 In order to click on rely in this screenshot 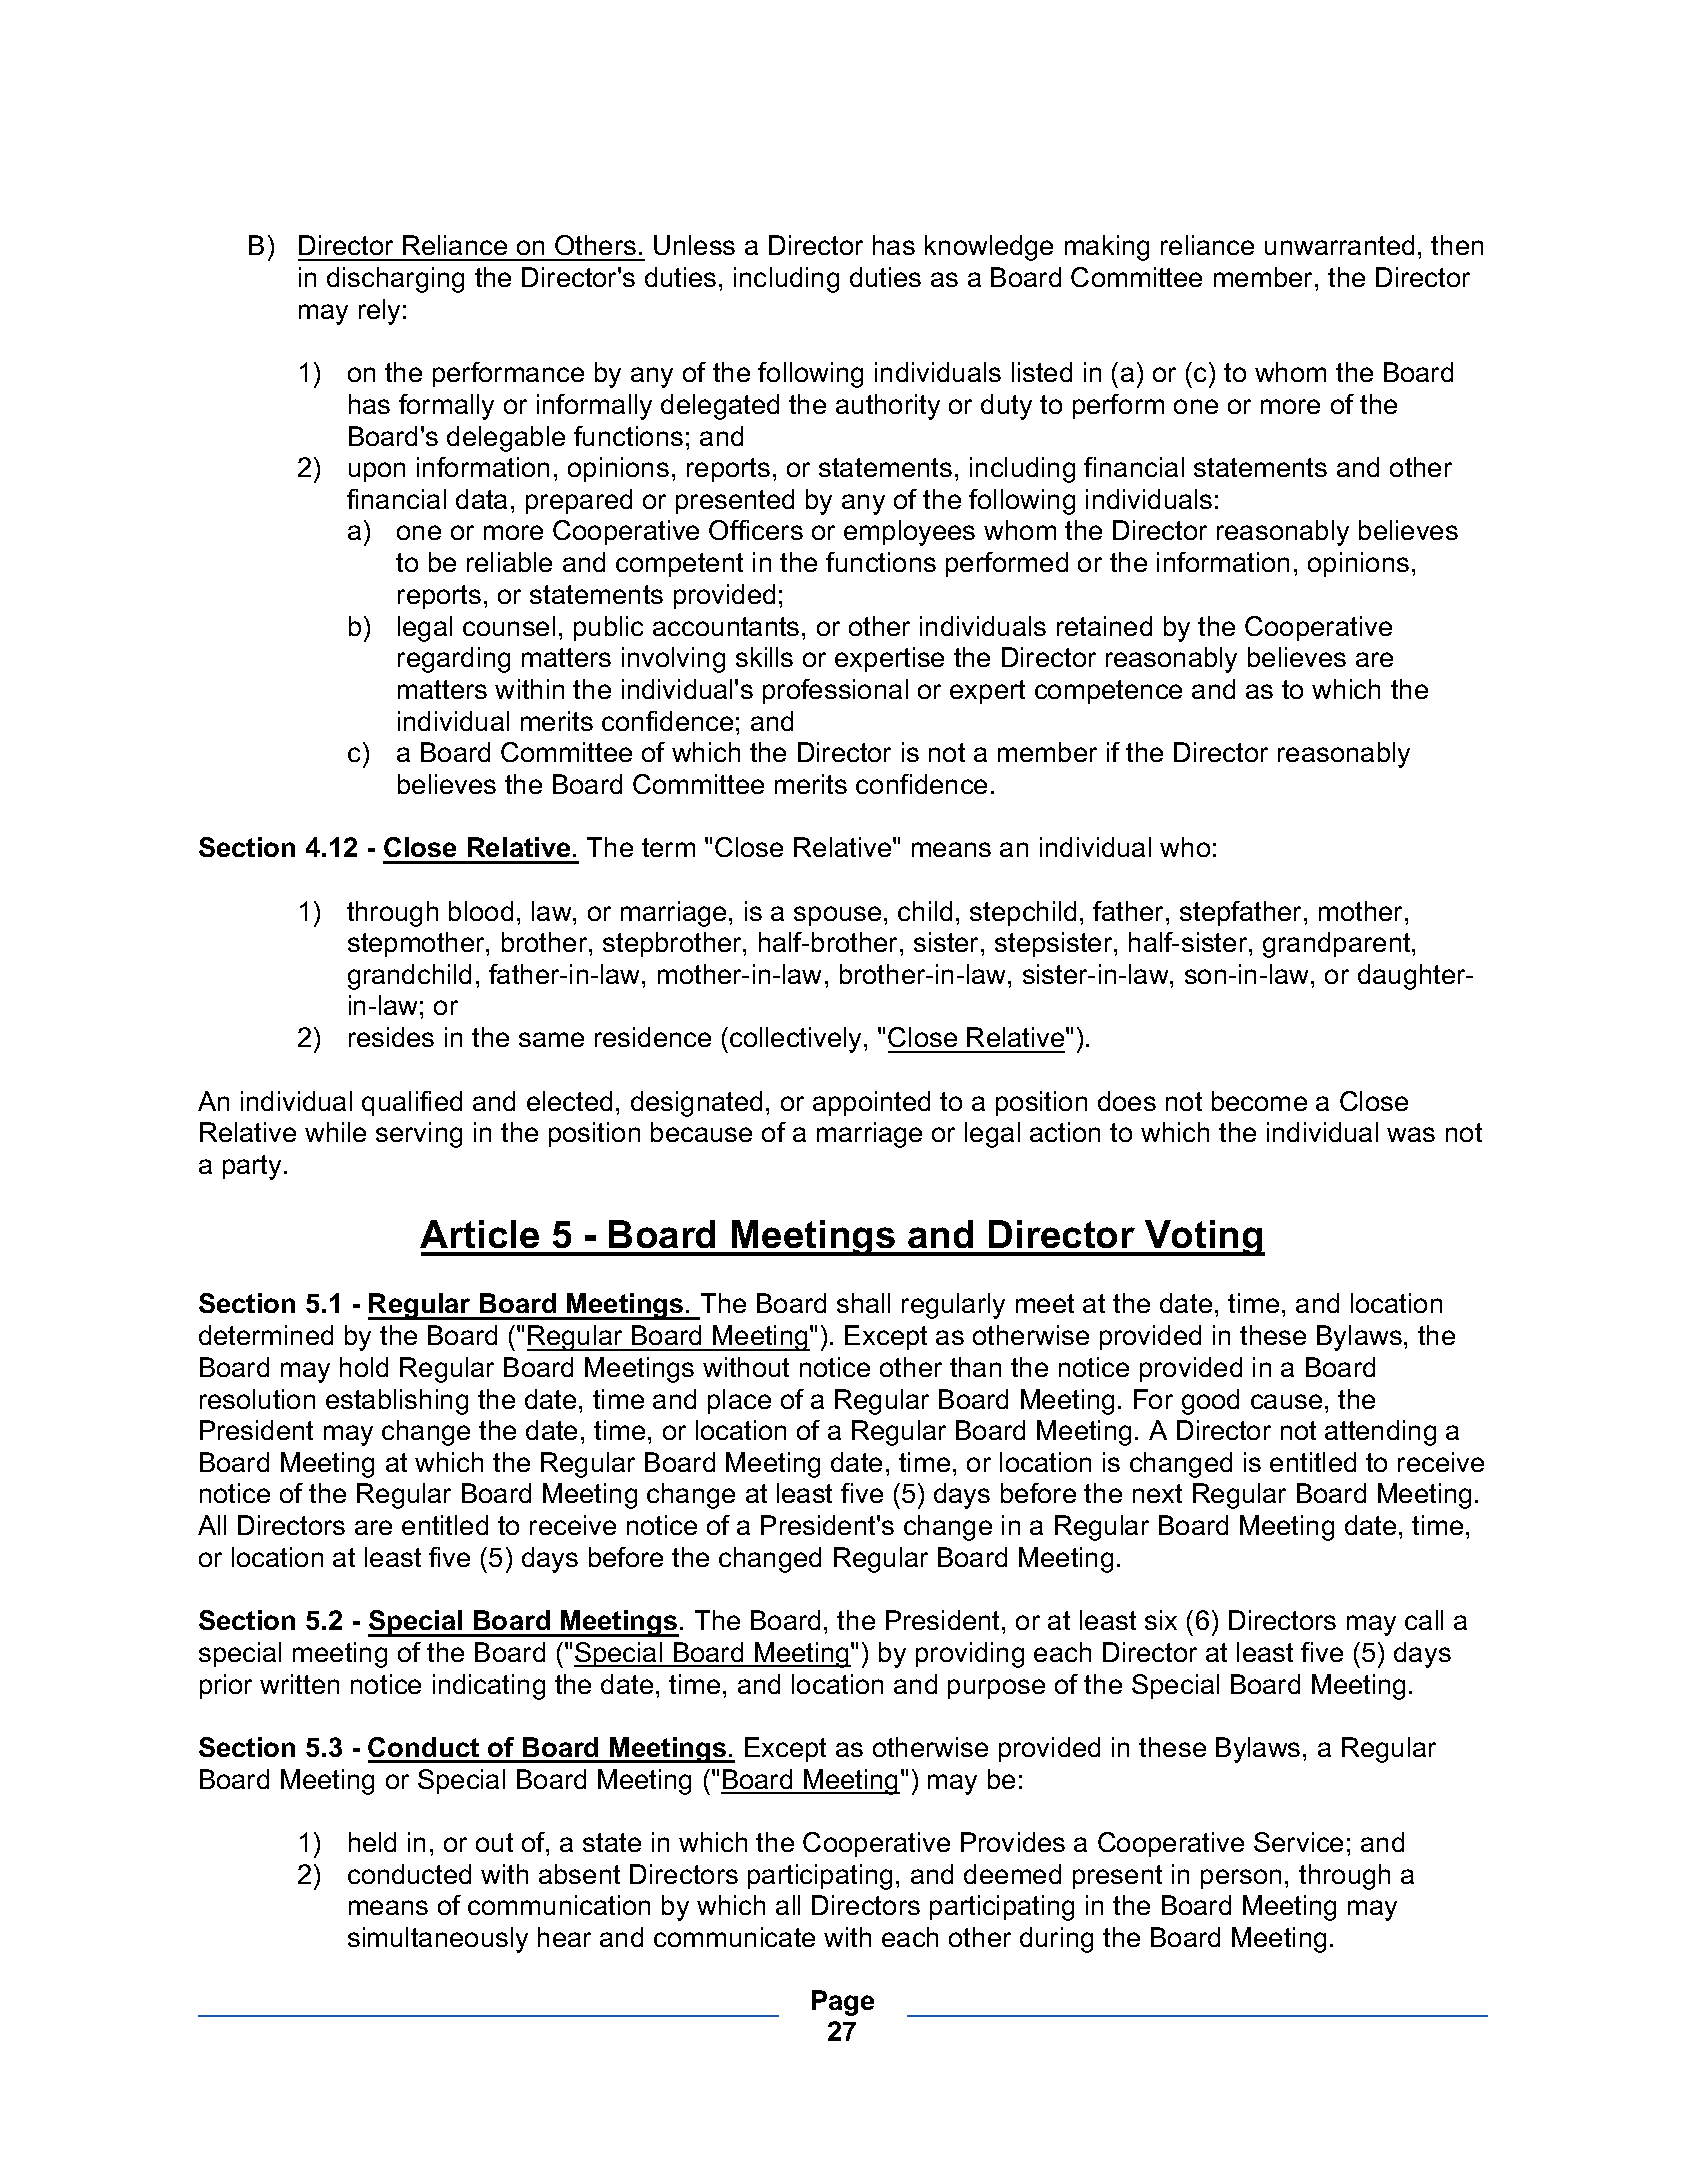, I will do `click(379, 312)`.
